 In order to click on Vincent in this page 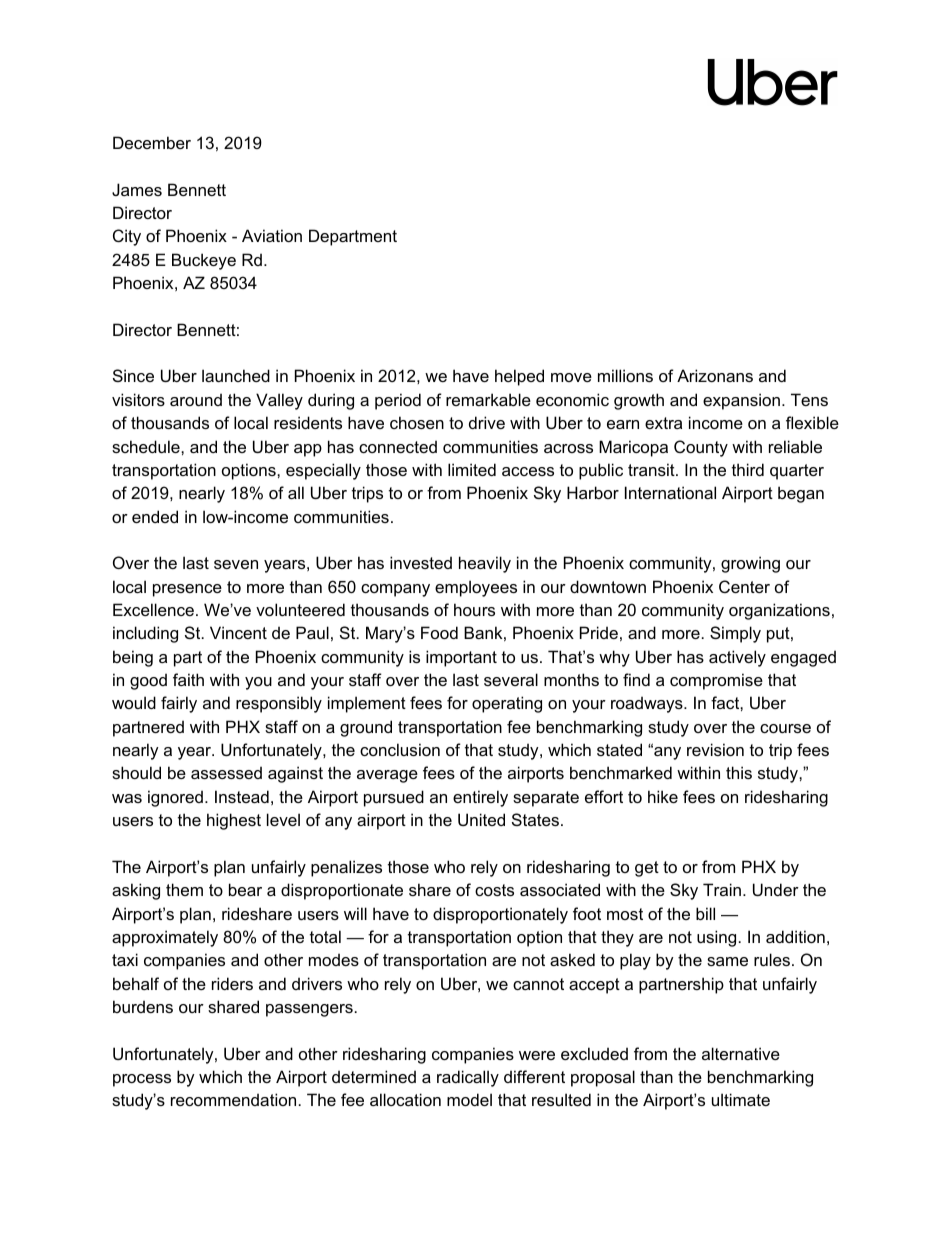, I will do `click(238, 632)`.
